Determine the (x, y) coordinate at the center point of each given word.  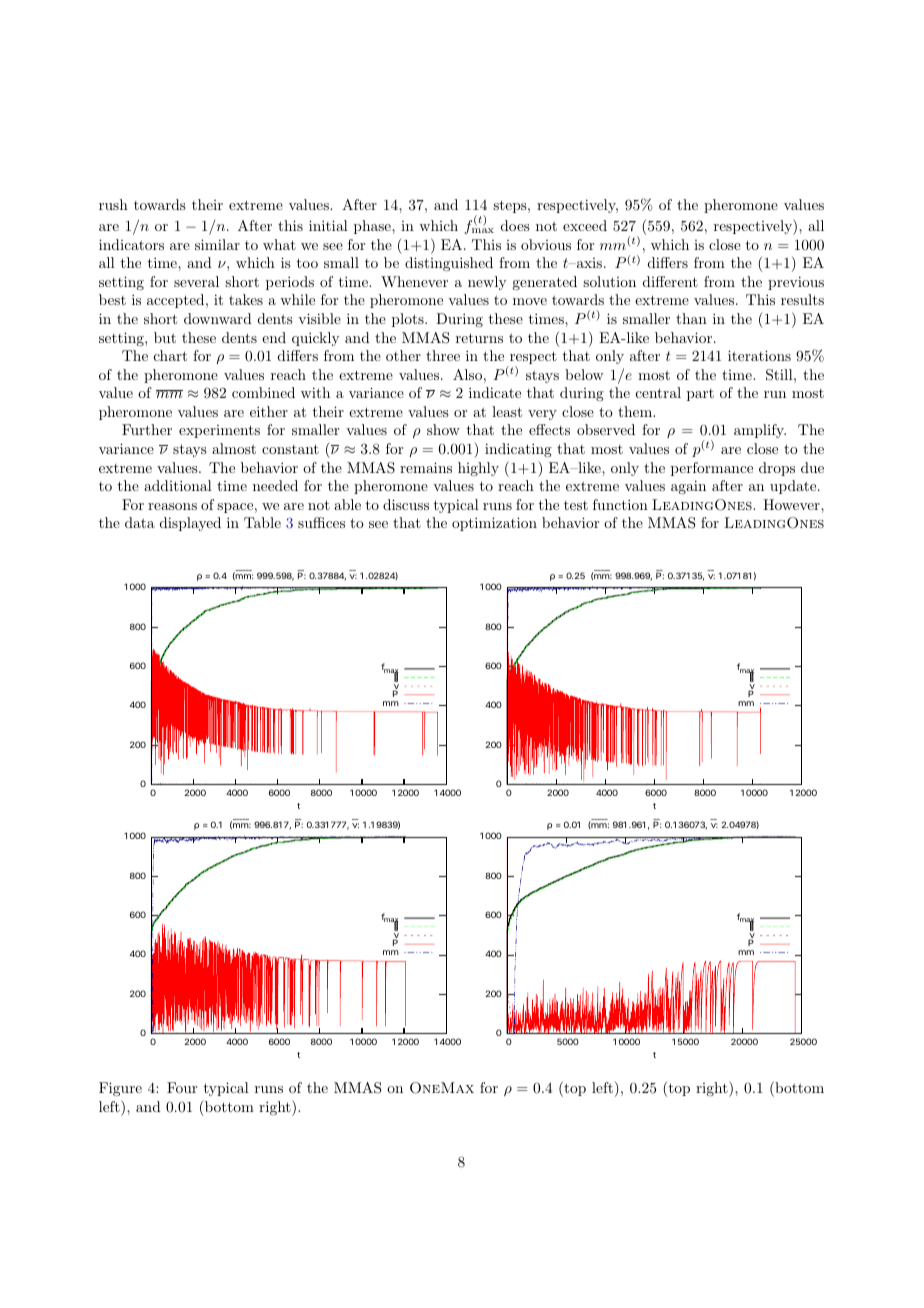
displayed (190, 524)
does (515, 225)
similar (217, 244)
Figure (120, 1089)
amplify (760, 431)
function (620, 504)
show (443, 429)
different (670, 281)
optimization (494, 524)
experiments (219, 431)
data (140, 522)
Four (182, 1087)
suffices (321, 522)
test (576, 505)
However (792, 504)
